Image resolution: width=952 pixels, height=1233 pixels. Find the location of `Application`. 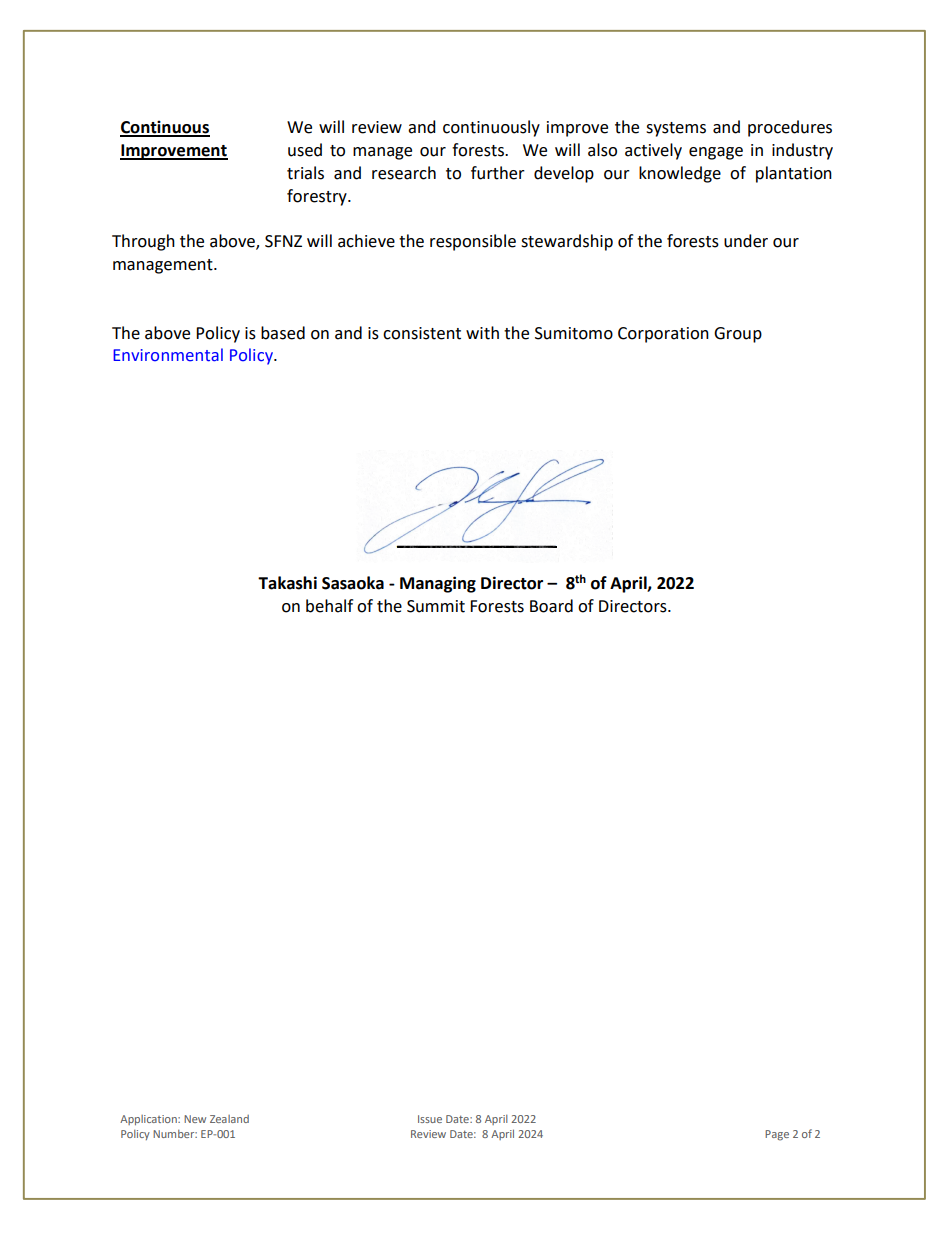

Application is located at coordinates (149, 1120).
